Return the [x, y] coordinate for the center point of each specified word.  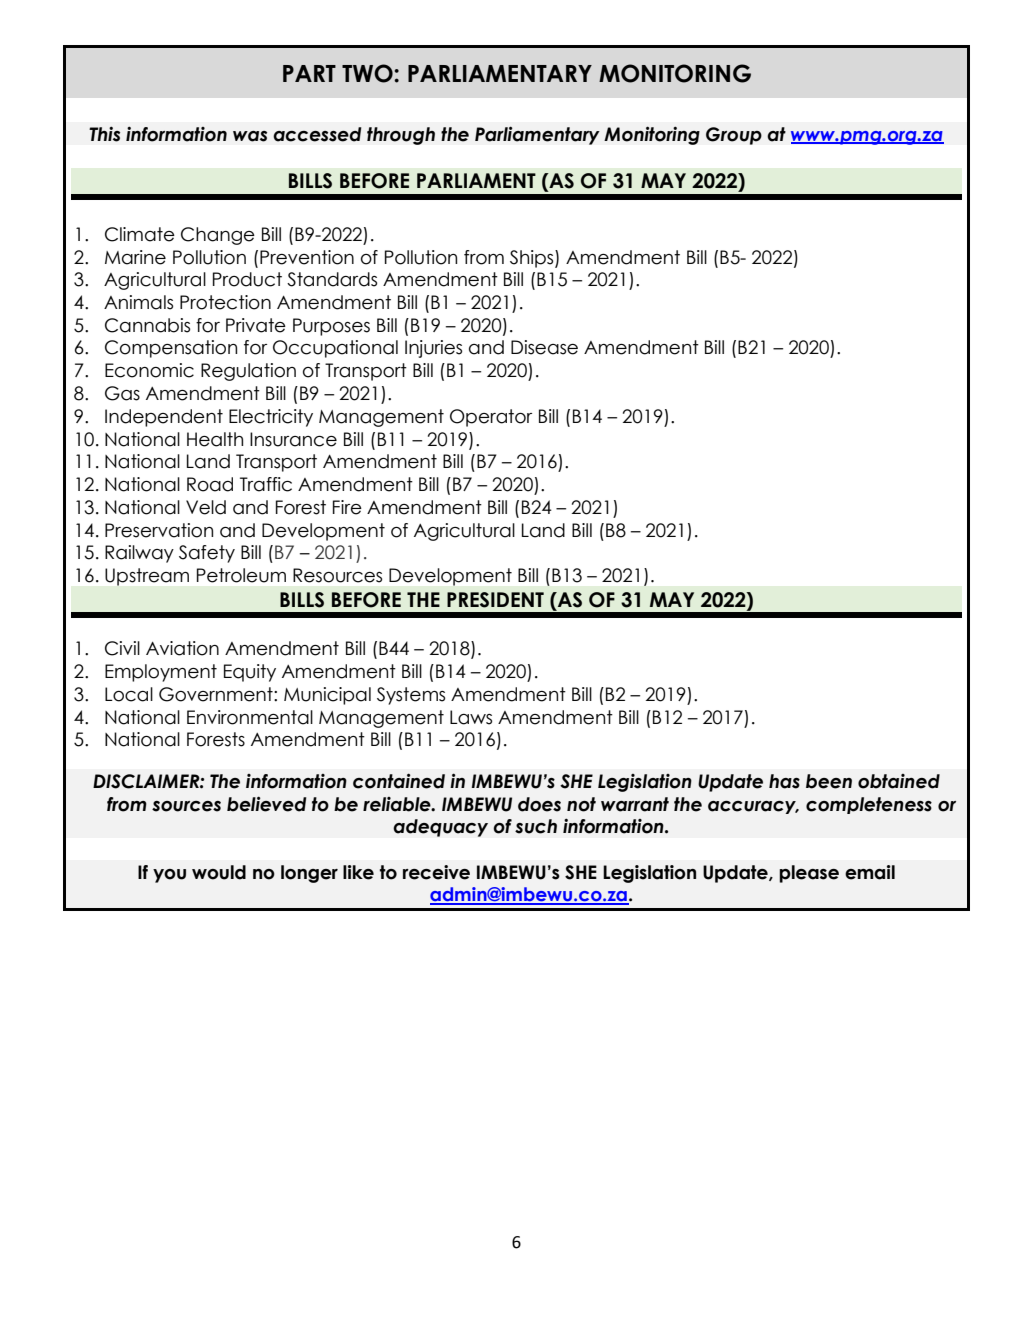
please [809, 874]
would [219, 872]
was [250, 136]
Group [734, 136]
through [401, 136]
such [536, 826]
